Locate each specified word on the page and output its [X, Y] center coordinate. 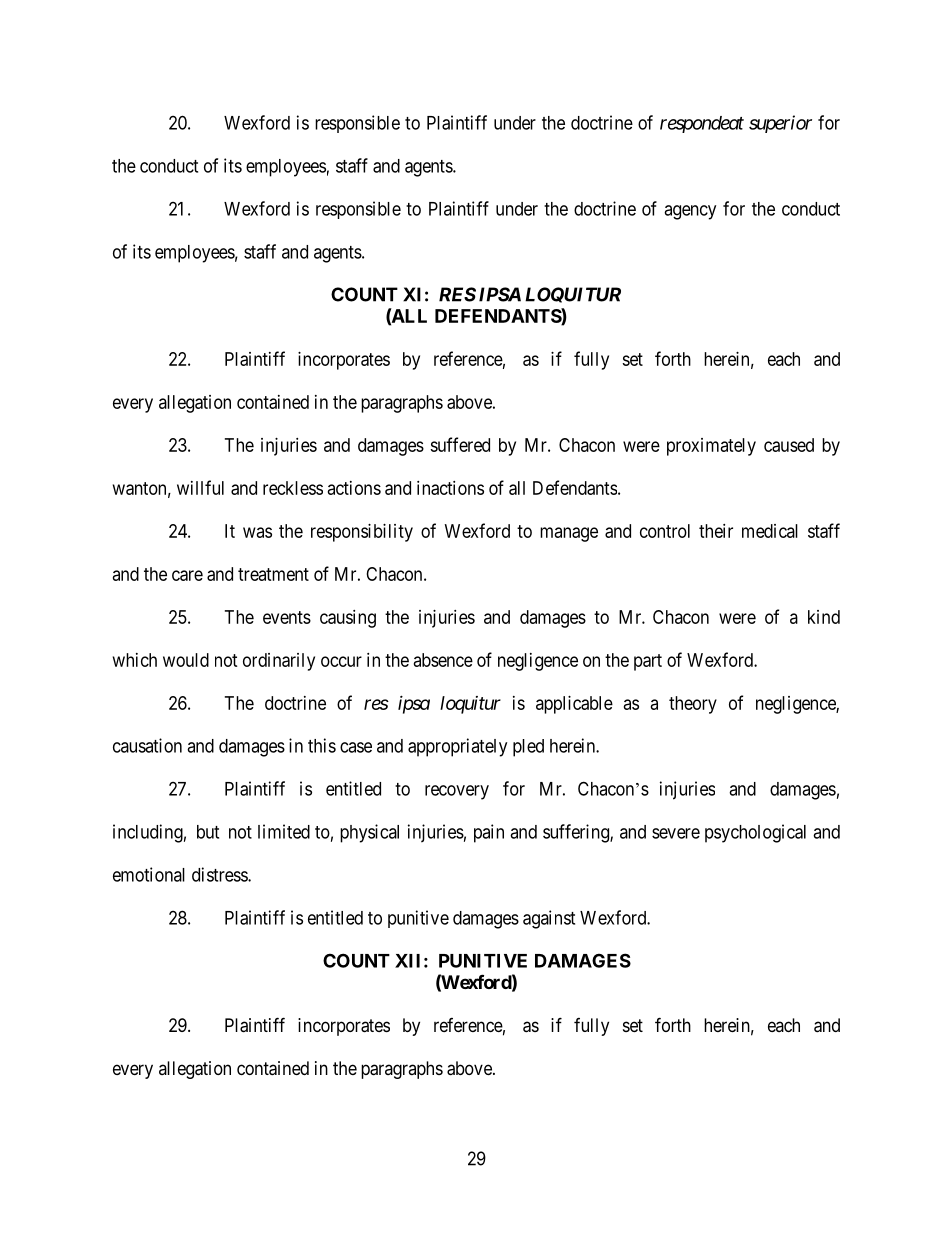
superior [780, 124]
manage [569, 534]
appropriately [457, 747]
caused [789, 445]
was [257, 532]
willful [200, 487]
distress [220, 874]
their [716, 531]
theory [693, 705]
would [186, 660]
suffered [460, 444]
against [549, 919]
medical [770, 531]
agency [690, 212]
